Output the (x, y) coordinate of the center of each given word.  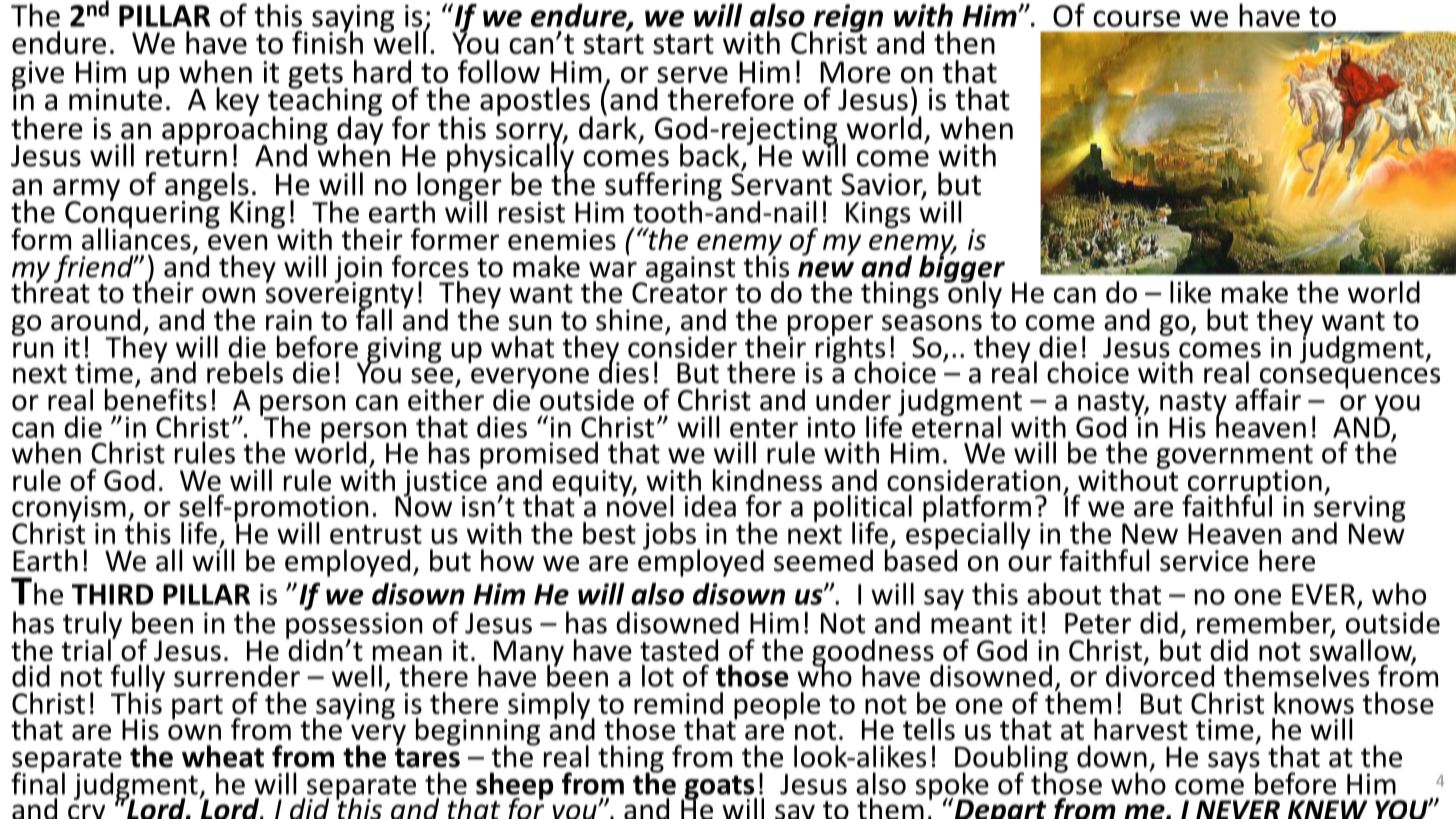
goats (719, 788)
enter (764, 428)
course (1136, 18)
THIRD (112, 594)
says (1234, 763)
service (1204, 561)
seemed (823, 560)
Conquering (142, 214)
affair (1268, 399)
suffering (663, 187)
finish (327, 41)
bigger (962, 269)
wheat (223, 756)
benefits (156, 398)
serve (692, 75)
